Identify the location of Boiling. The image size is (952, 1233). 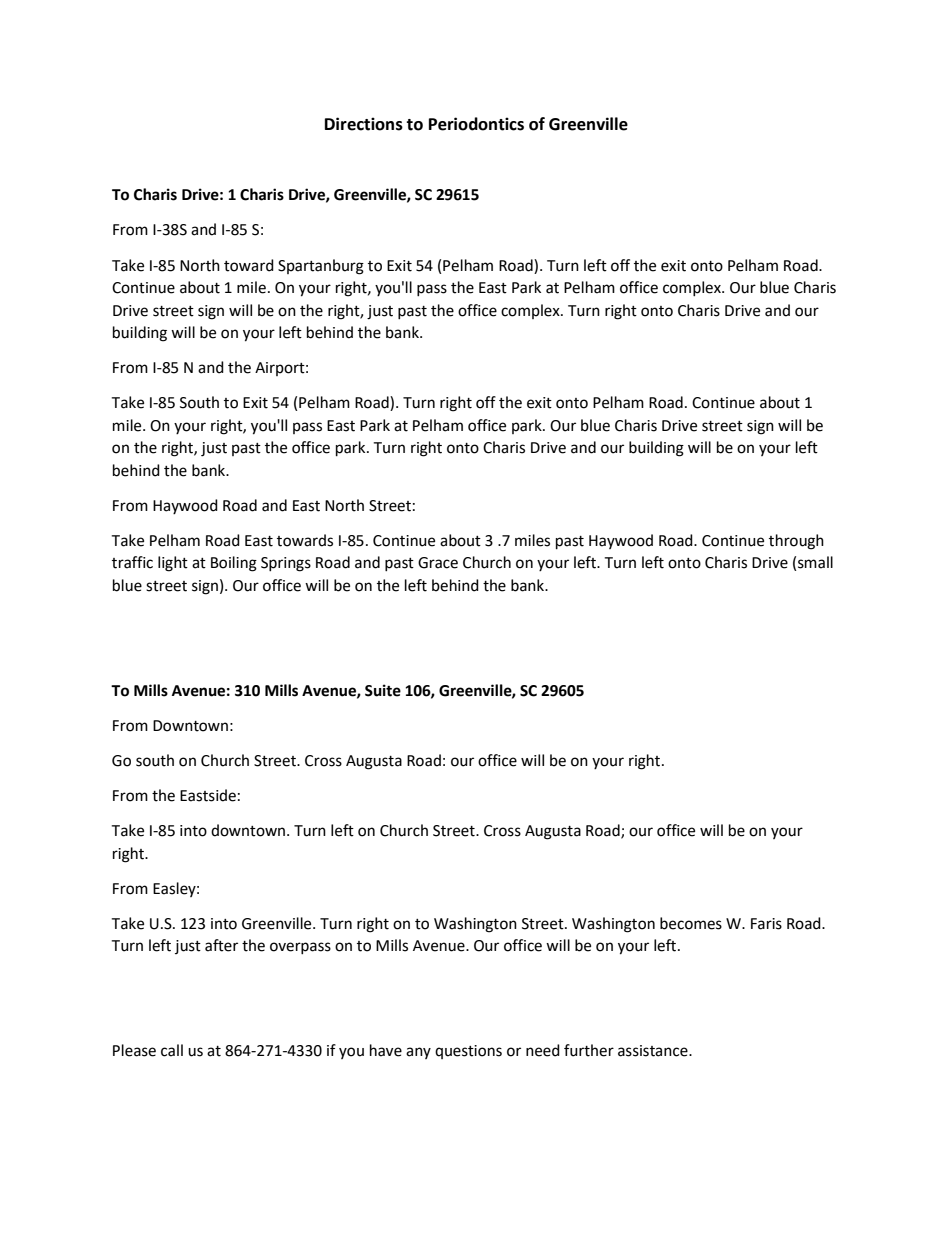
(234, 564).
